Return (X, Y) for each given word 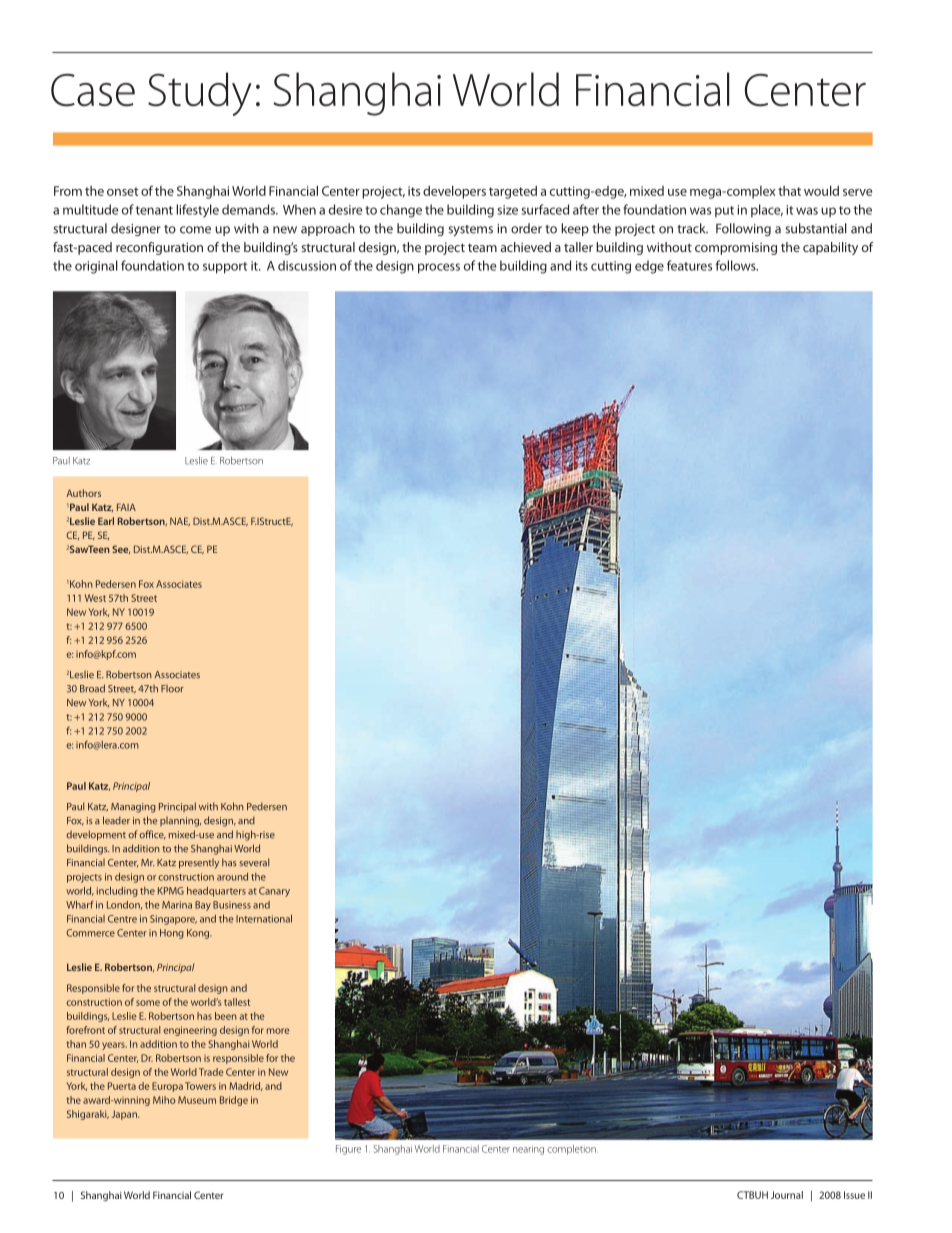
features (689, 265)
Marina (177, 905)
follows (737, 265)
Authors (83, 493)
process (439, 268)
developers (454, 192)
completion (572, 1150)
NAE (180, 521)
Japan (125, 1115)
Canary (274, 892)
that (789, 191)
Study (200, 94)
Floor (172, 689)
